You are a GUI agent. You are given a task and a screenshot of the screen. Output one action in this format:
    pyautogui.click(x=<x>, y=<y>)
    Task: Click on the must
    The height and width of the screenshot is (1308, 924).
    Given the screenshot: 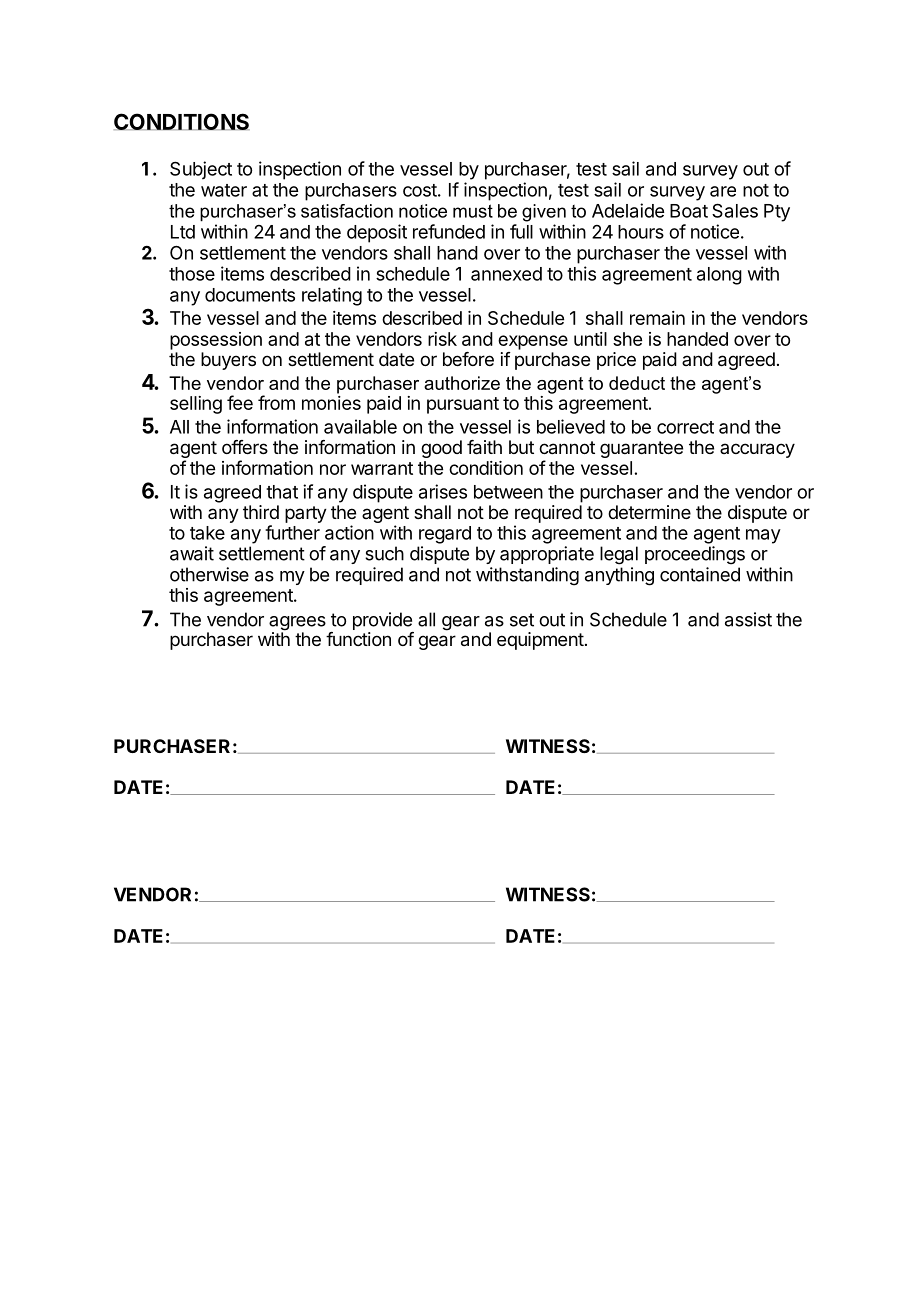 What is the action you would take?
    pyautogui.click(x=473, y=211)
